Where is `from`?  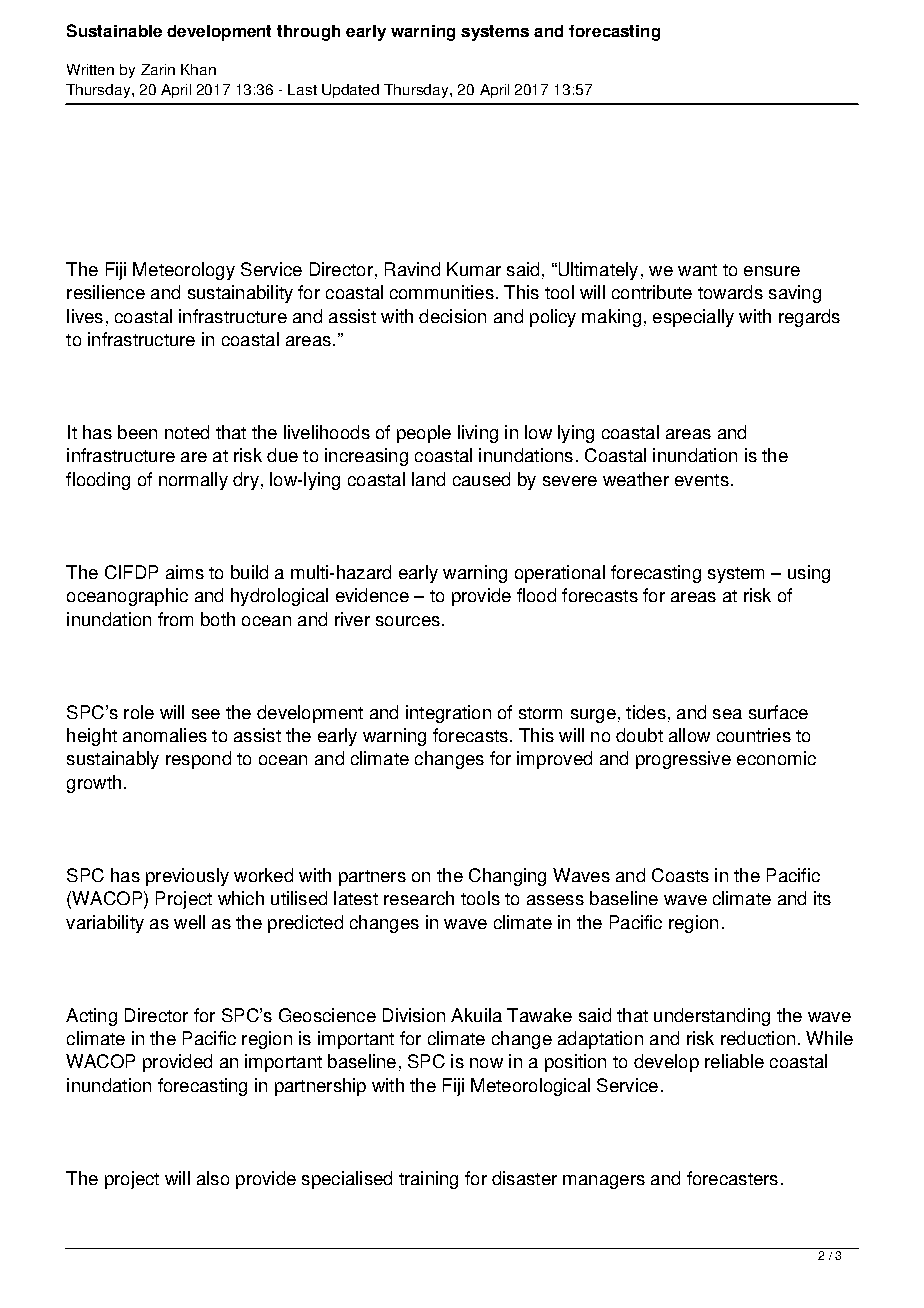
from is located at coordinates (175, 619).
